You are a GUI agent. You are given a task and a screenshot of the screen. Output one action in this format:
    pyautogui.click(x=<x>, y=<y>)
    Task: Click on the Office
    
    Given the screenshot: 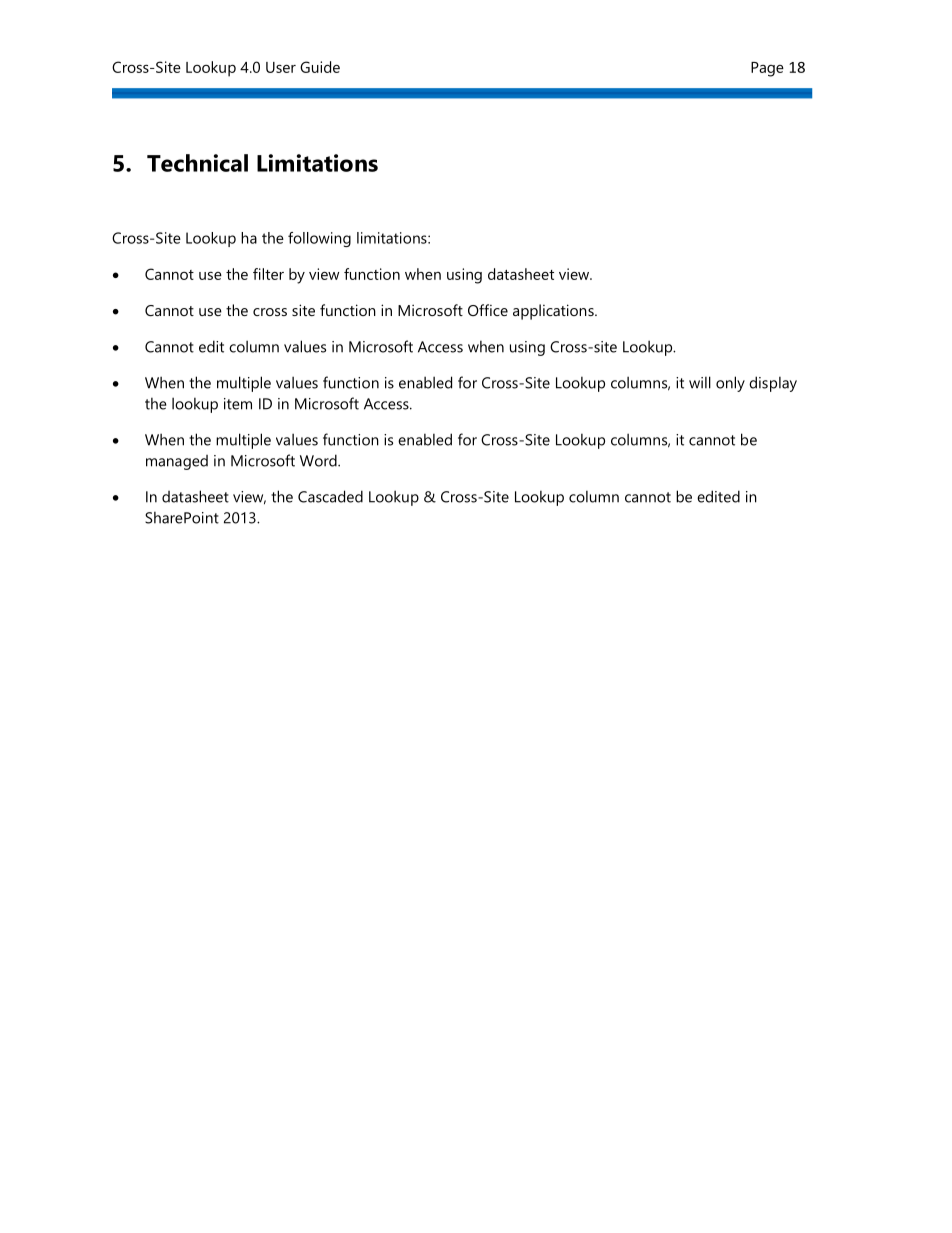 What is the action you would take?
    pyautogui.click(x=488, y=310)
